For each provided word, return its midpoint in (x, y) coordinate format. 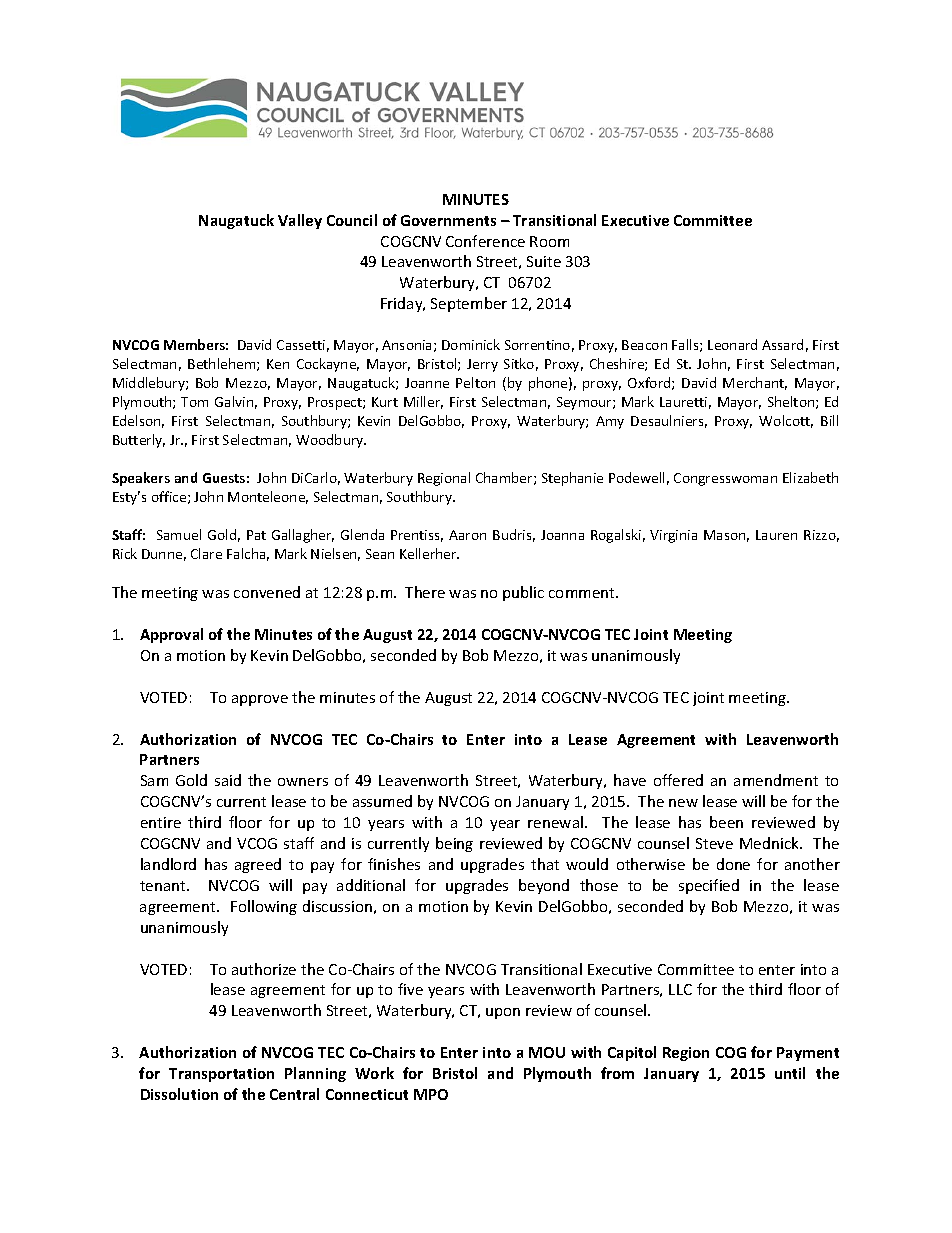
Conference (485, 241)
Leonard (732, 344)
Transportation (221, 1075)
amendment (776, 780)
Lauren (776, 535)
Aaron (467, 535)
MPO (431, 1094)
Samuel (179, 534)
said (228, 780)
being (454, 844)
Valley (300, 221)
